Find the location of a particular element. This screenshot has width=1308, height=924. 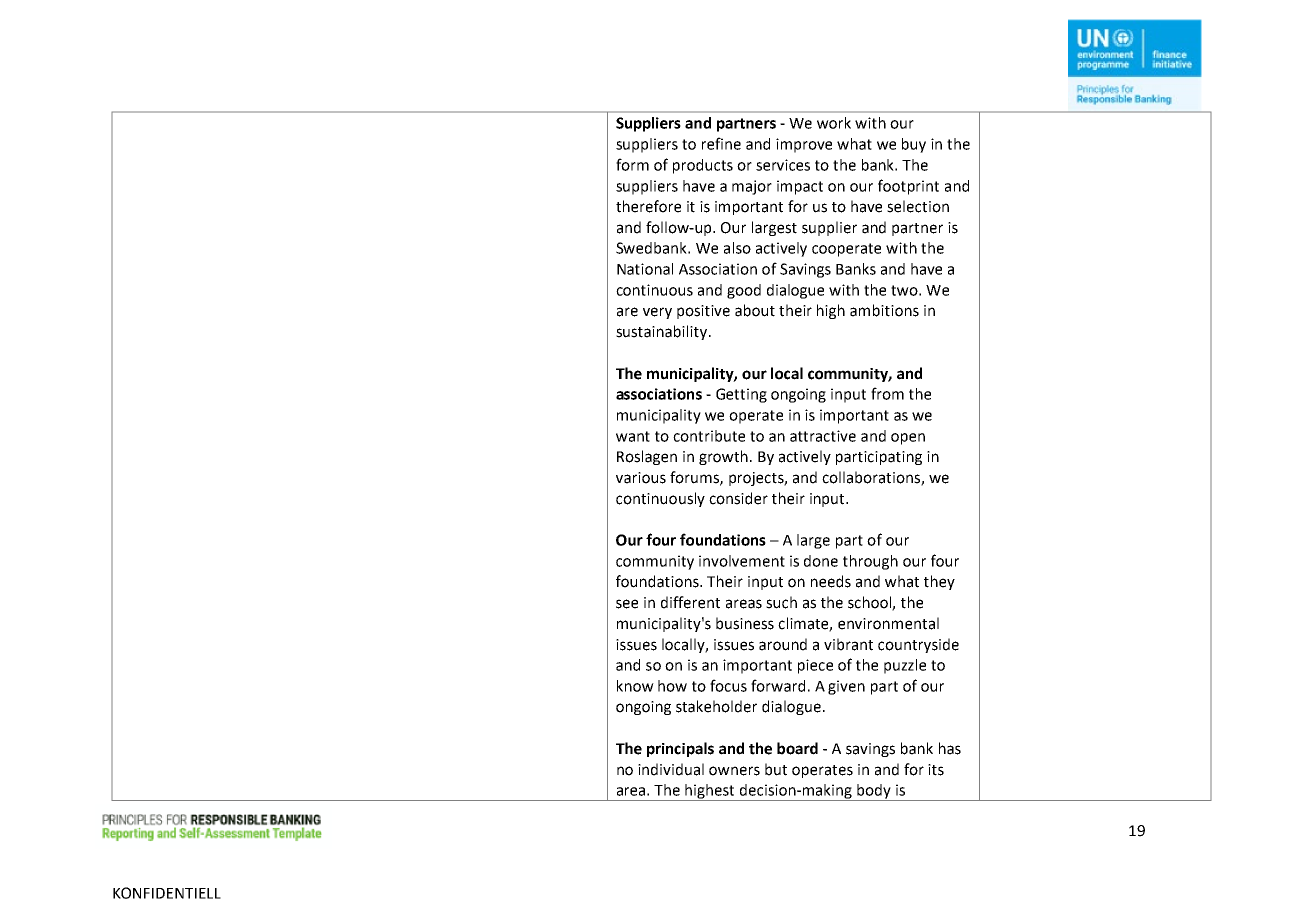

board is located at coordinates (797, 748).
